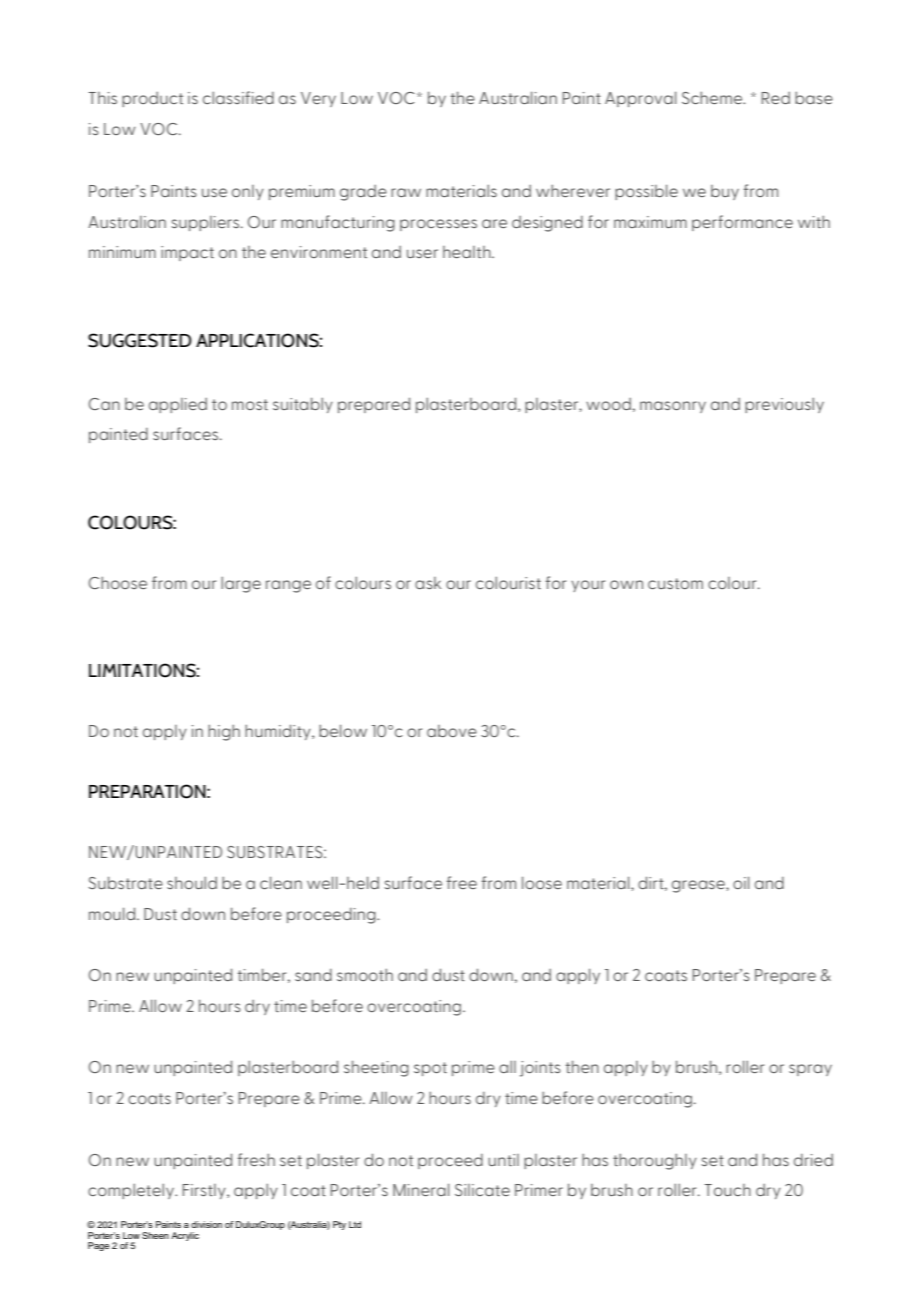 The height and width of the screenshot is (1307, 924). What do you see at coordinates (810, 1070) in the screenshot?
I see `spray` at bounding box center [810, 1070].
